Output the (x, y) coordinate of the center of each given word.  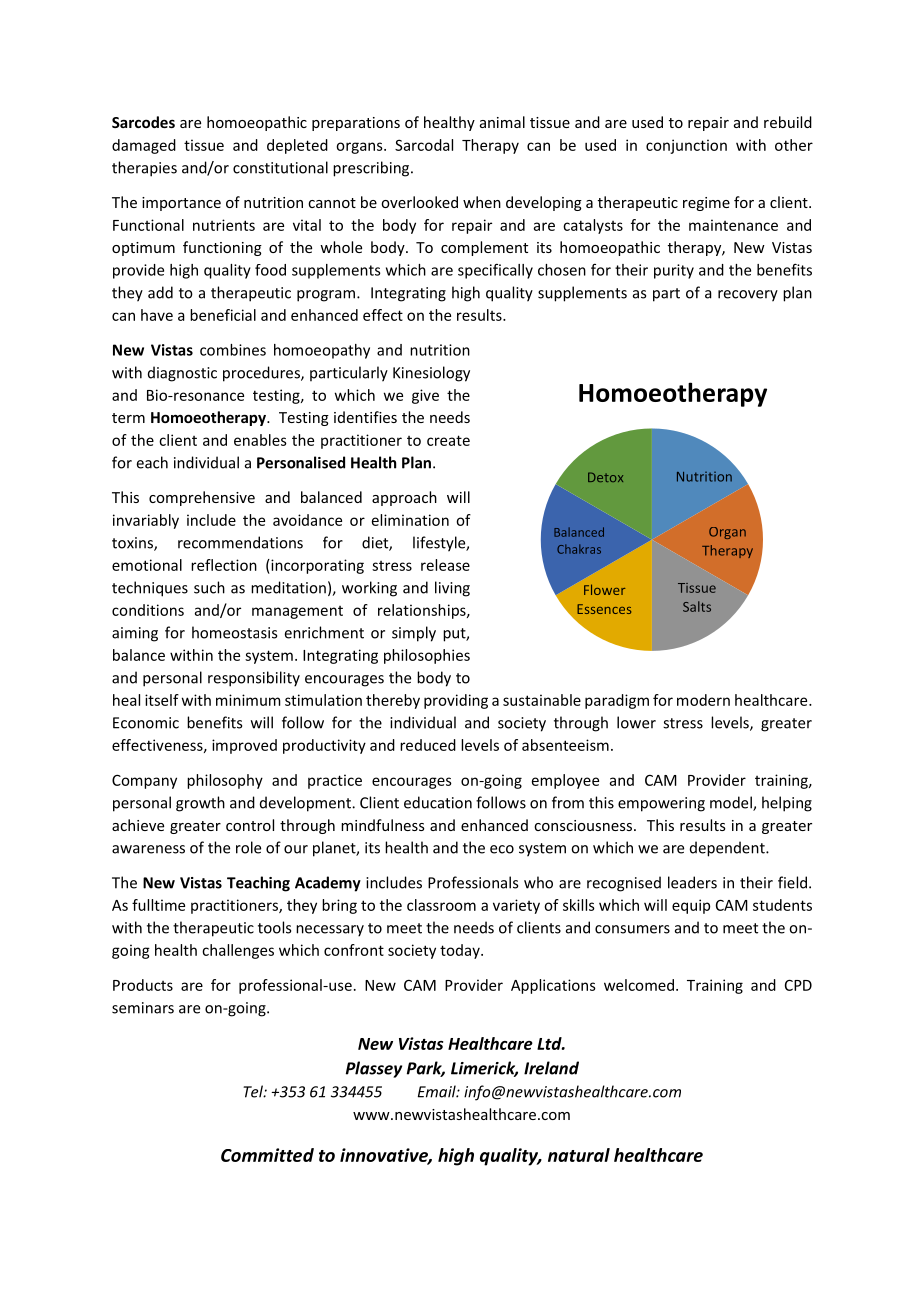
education (438, 802)
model (732, 803)
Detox (605, 477)
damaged (144, 146)
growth (200, 804)
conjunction (686, 146)
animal (502, 122)
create (448, 440)
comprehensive (202, 498)
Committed (267, 1155)
